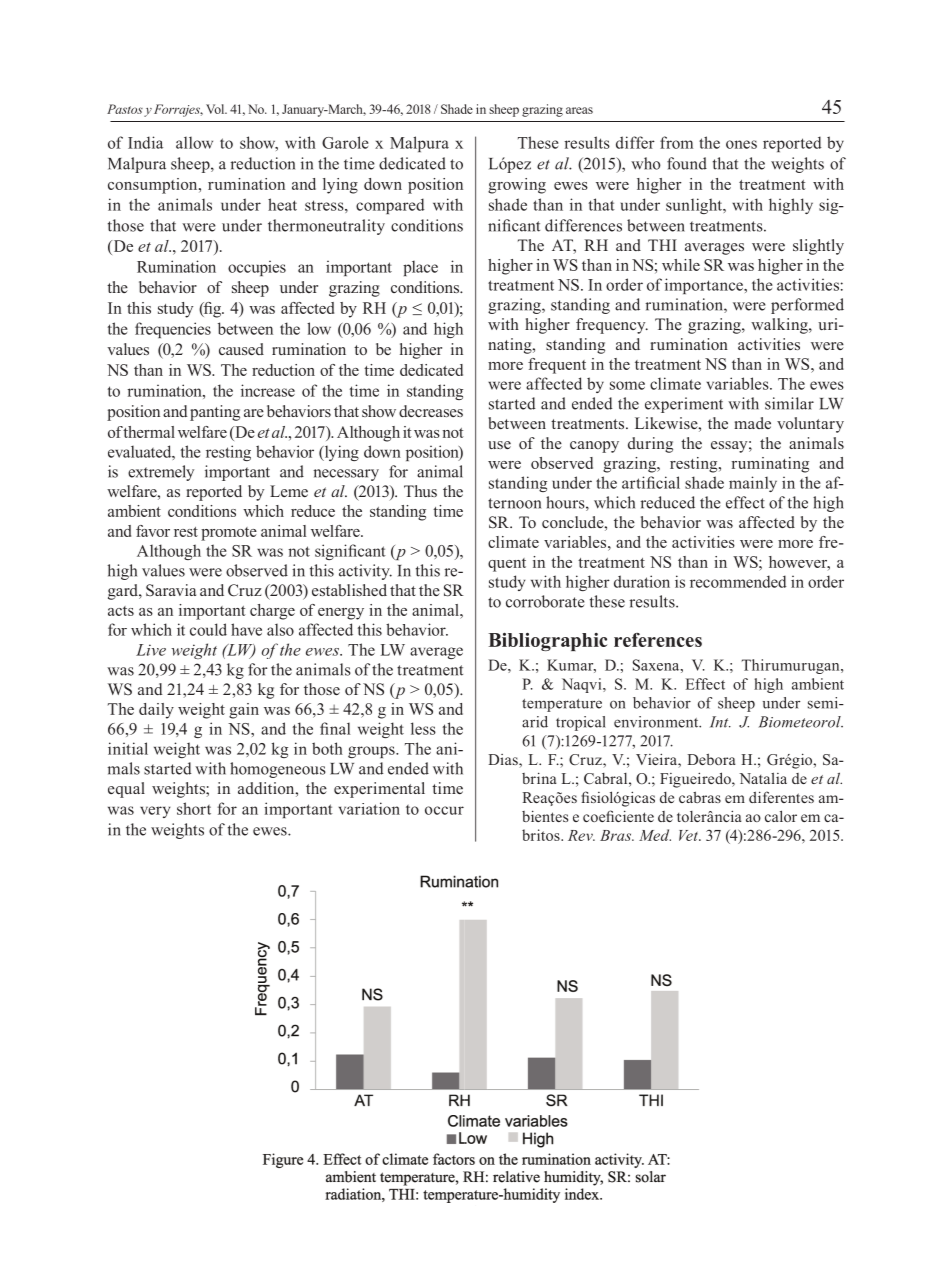  Describe the element at coordinates (420, 491) in the image. I see `Thus` at that location.
